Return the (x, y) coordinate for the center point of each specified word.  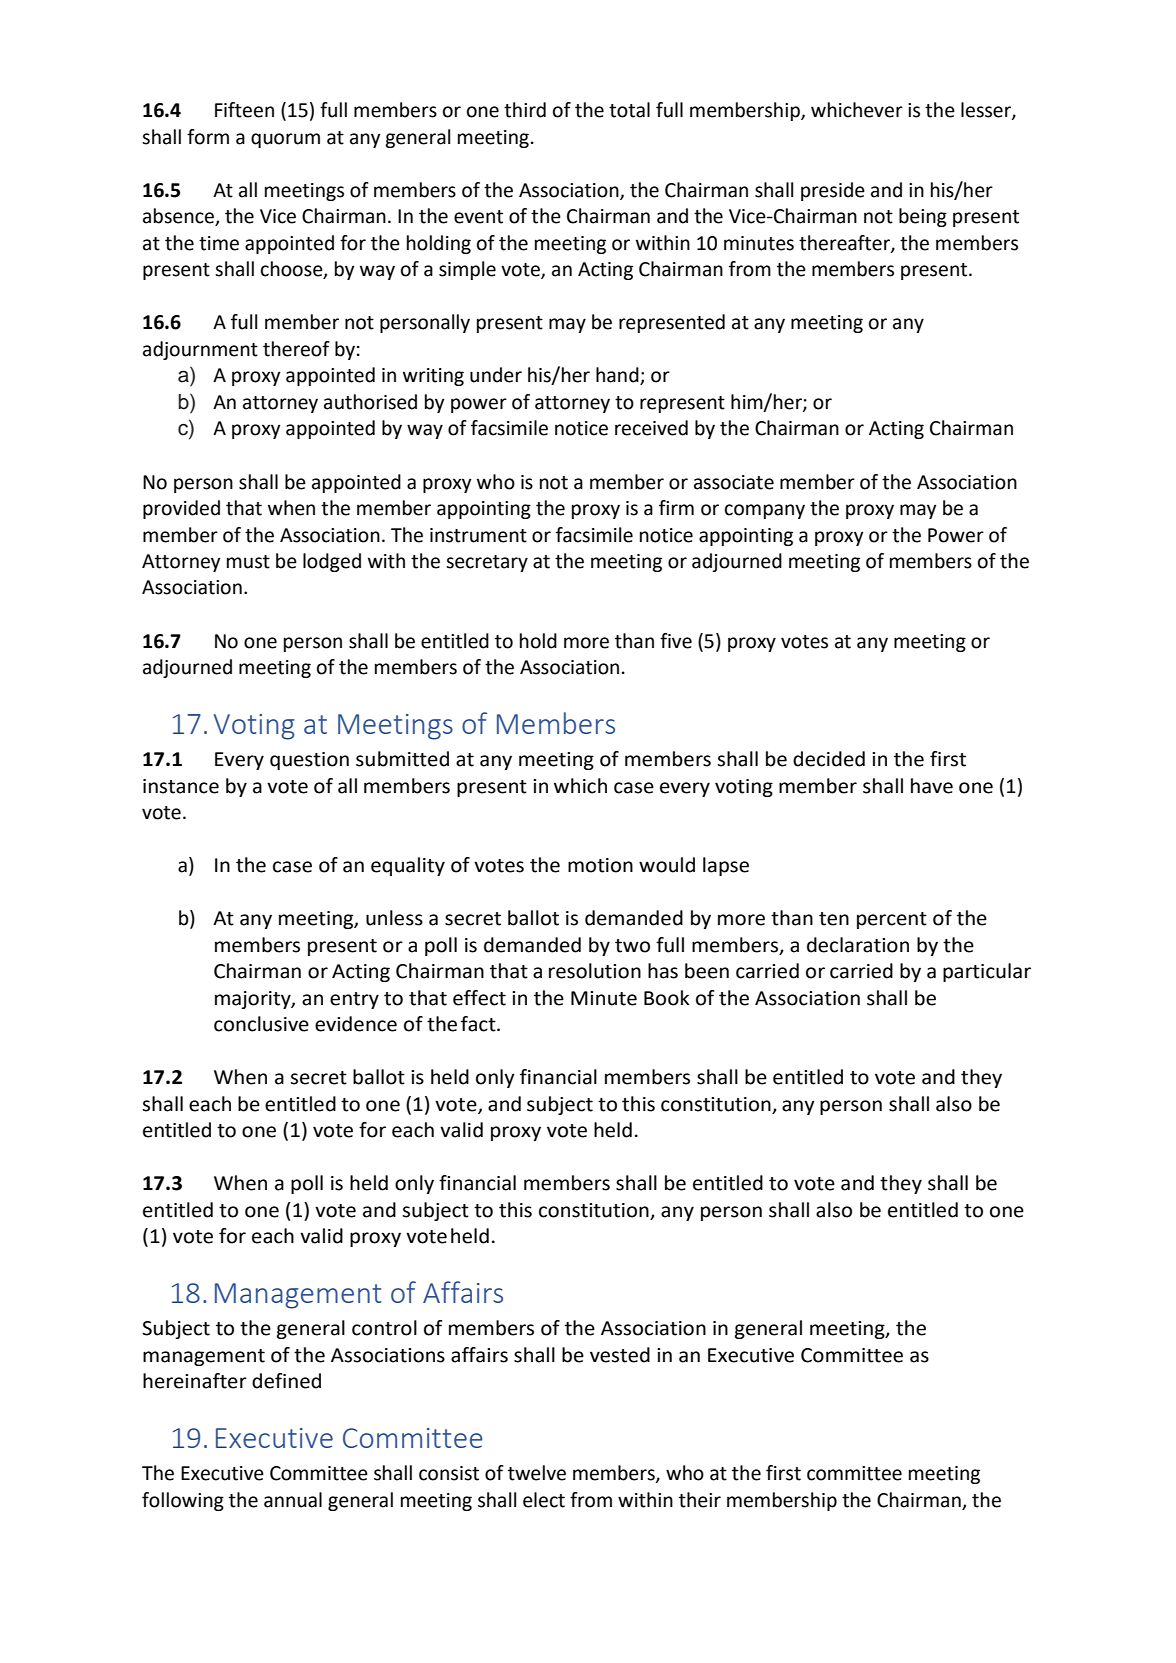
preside (833, 191)
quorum (285, 140)
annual (293, 1500)
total (629, 110)
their (700, 1500)
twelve (537, 1473)
